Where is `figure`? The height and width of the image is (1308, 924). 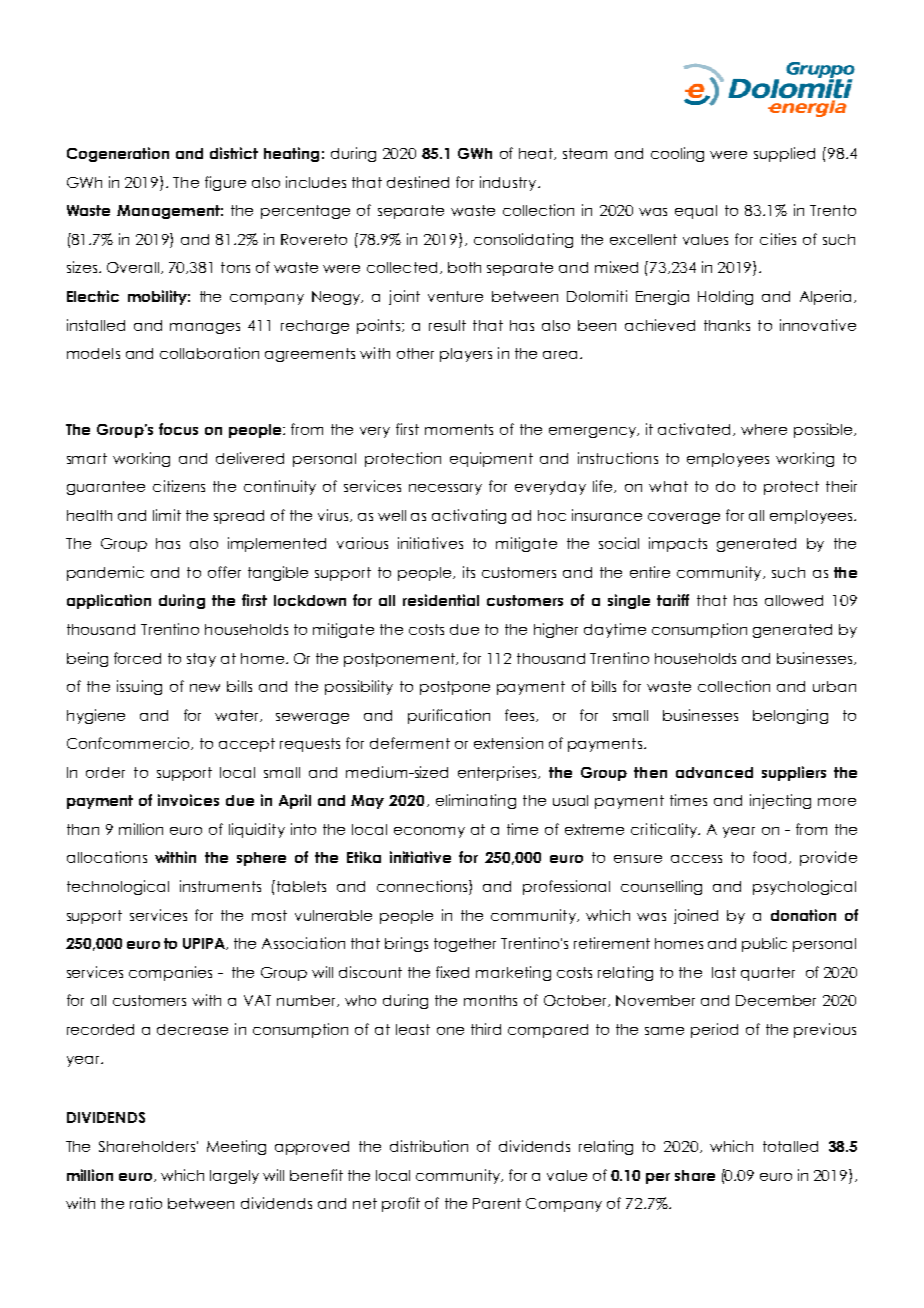 figure is located at coordinates (225, 183).
